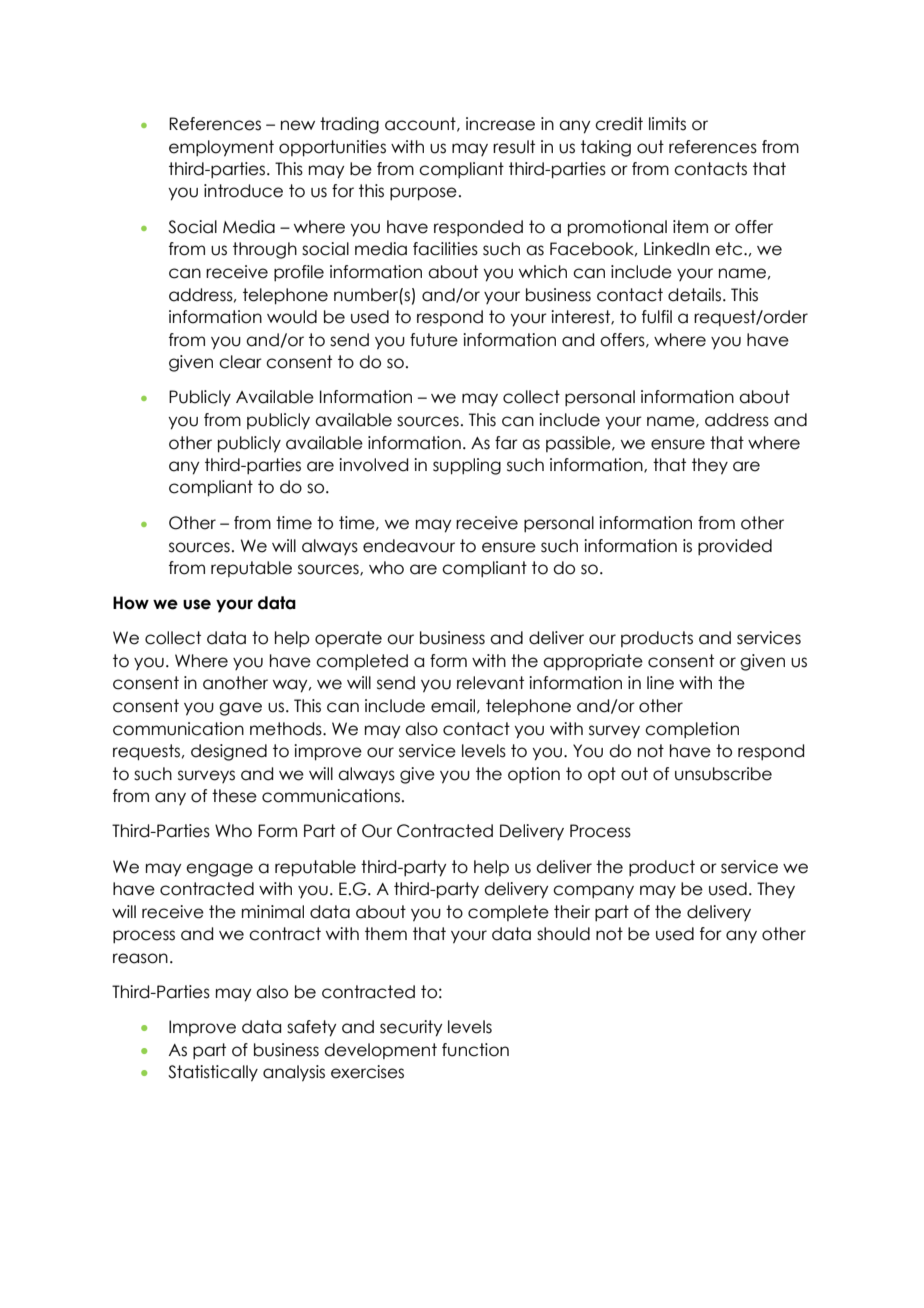 This page has width=924, height=1308. I want to click on option, so click(534, 775).
